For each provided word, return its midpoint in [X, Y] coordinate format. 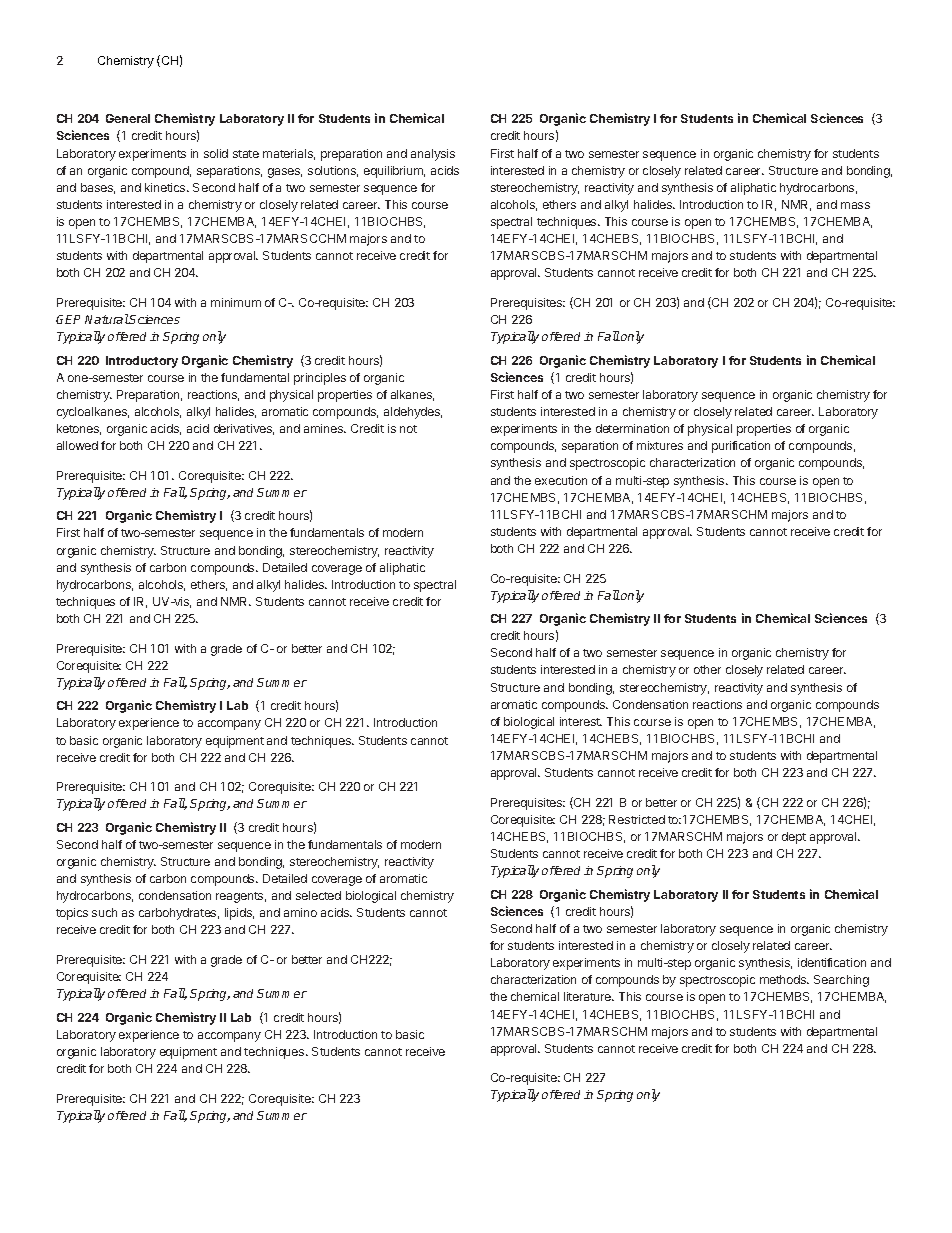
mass [855, 205]
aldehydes [413, 413]
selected [318, 895]
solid [216, 153]
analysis [433, 155]
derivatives [244, 429]
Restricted [637, 819]
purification [741, 447]
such [104, 912]
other [707, 669]
